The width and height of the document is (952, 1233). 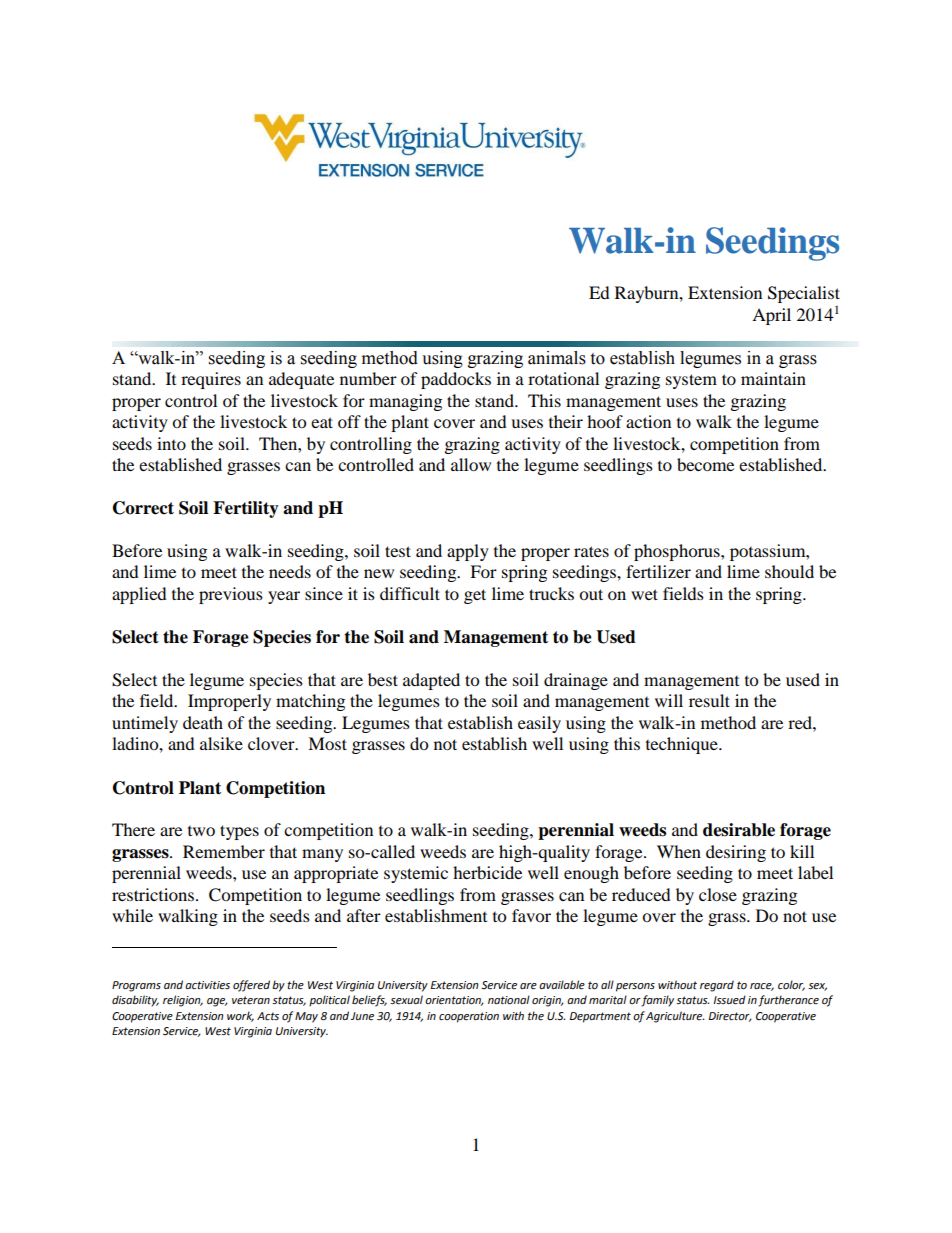 I want to click on adapted, so click(x=431, y=681).
